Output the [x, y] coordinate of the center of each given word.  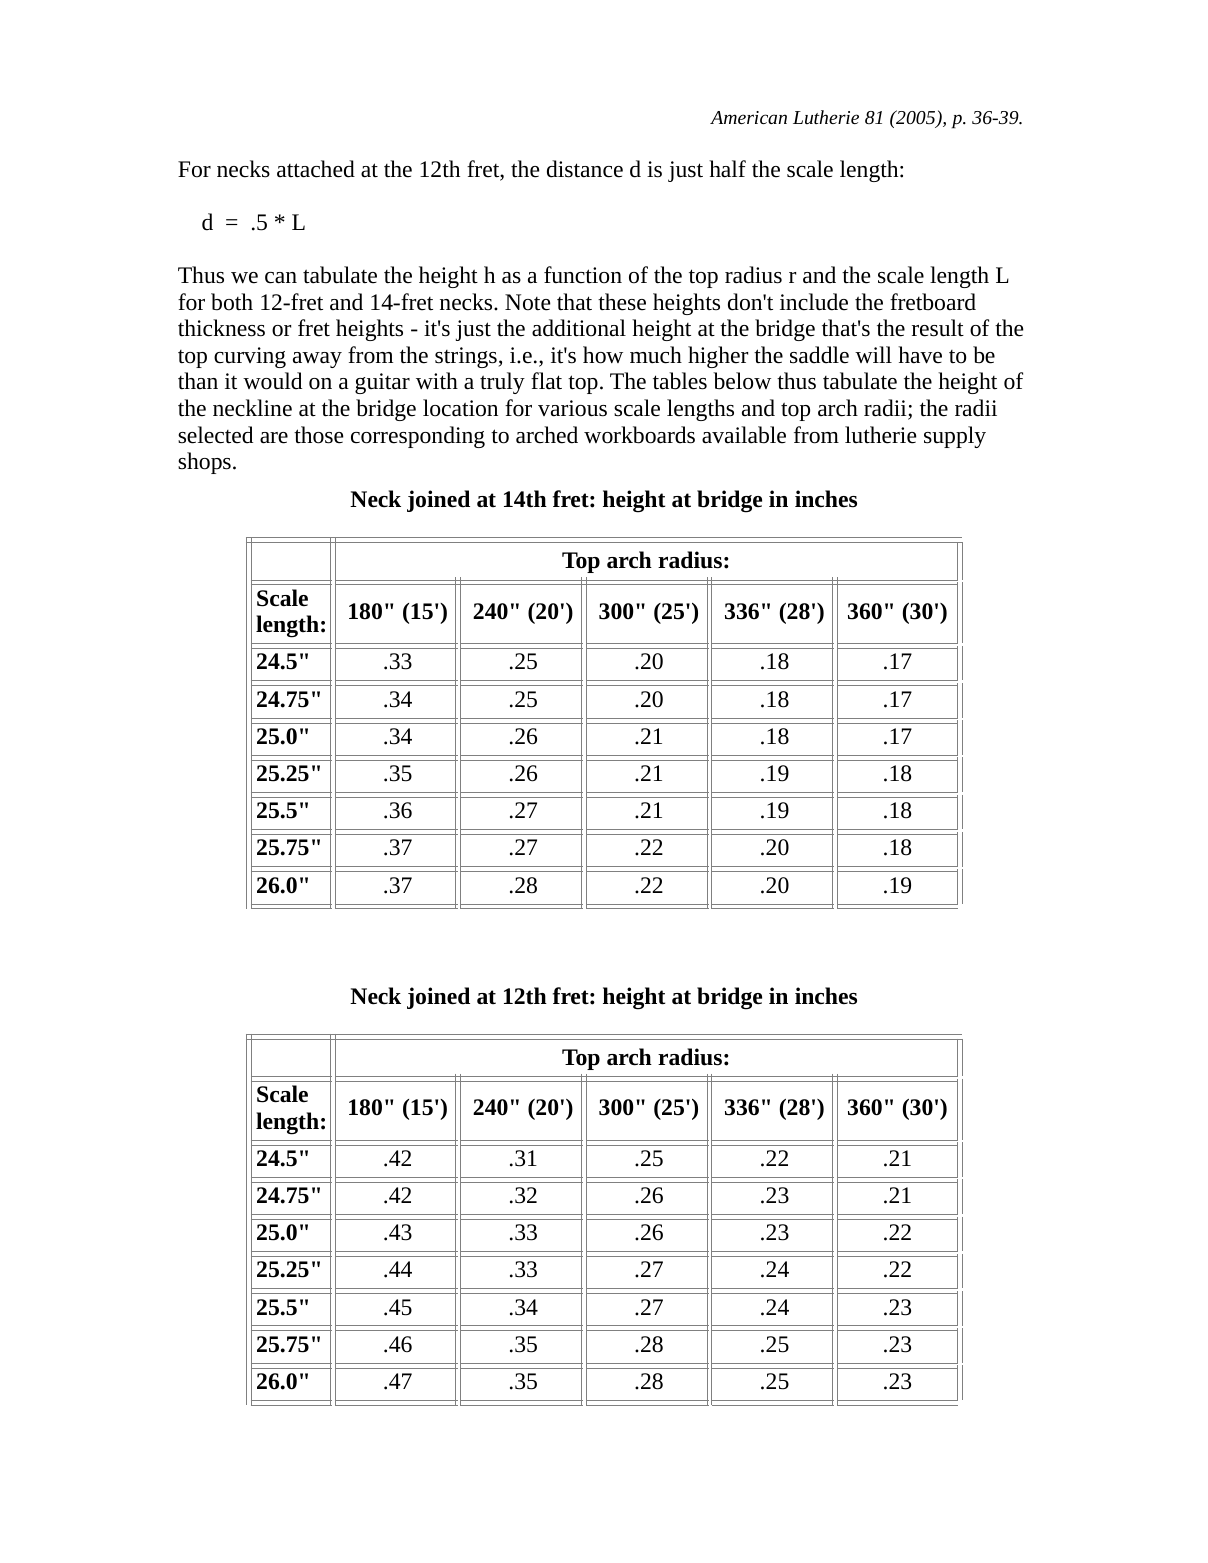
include [814, 302]
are [274, 438]
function [583, 275]
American [748, 117]
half [727, 169]
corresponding [418, 437]
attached [316, 169]
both [232, 302]
